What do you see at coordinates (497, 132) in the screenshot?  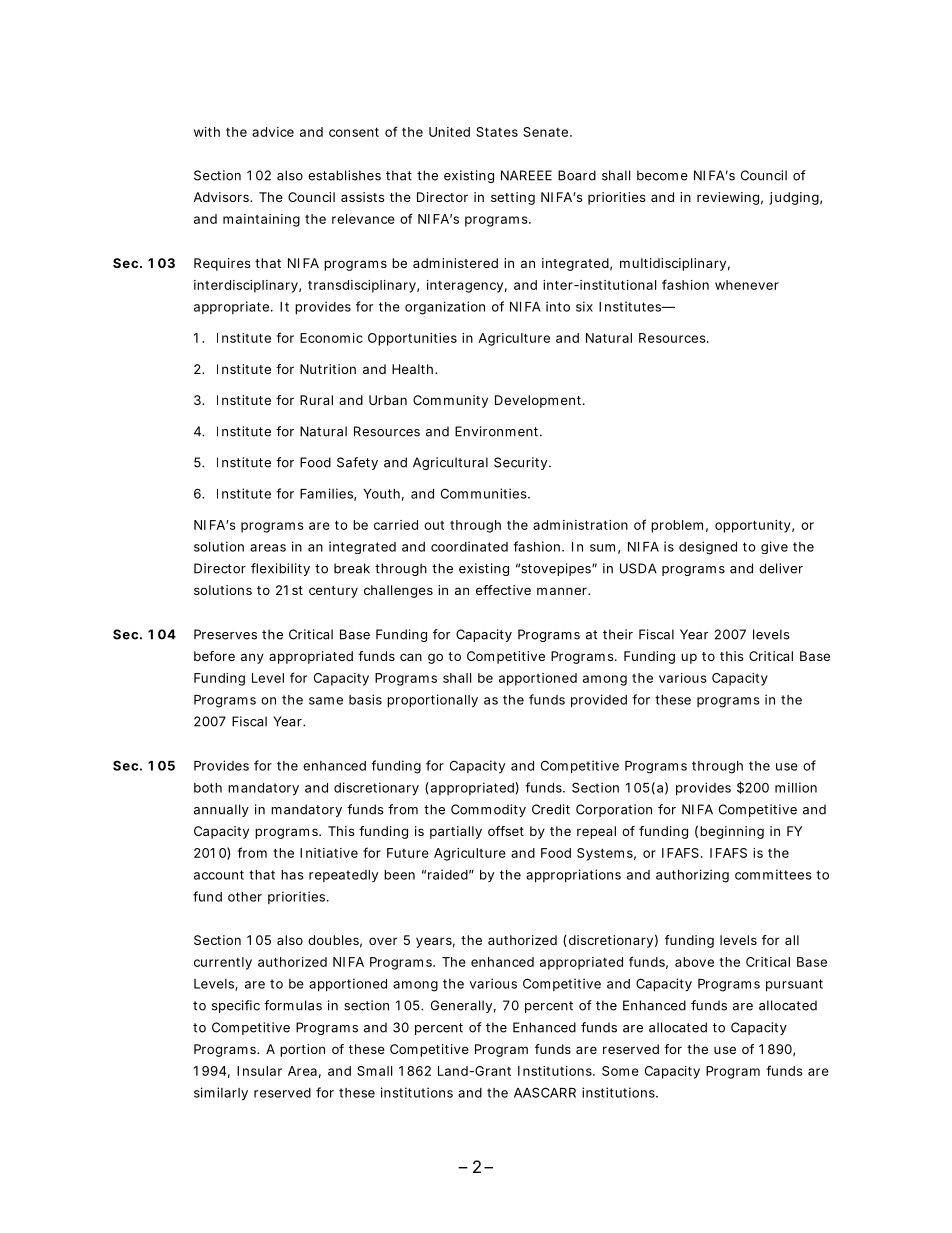 I see `States` at bounding box center [497, 132].
